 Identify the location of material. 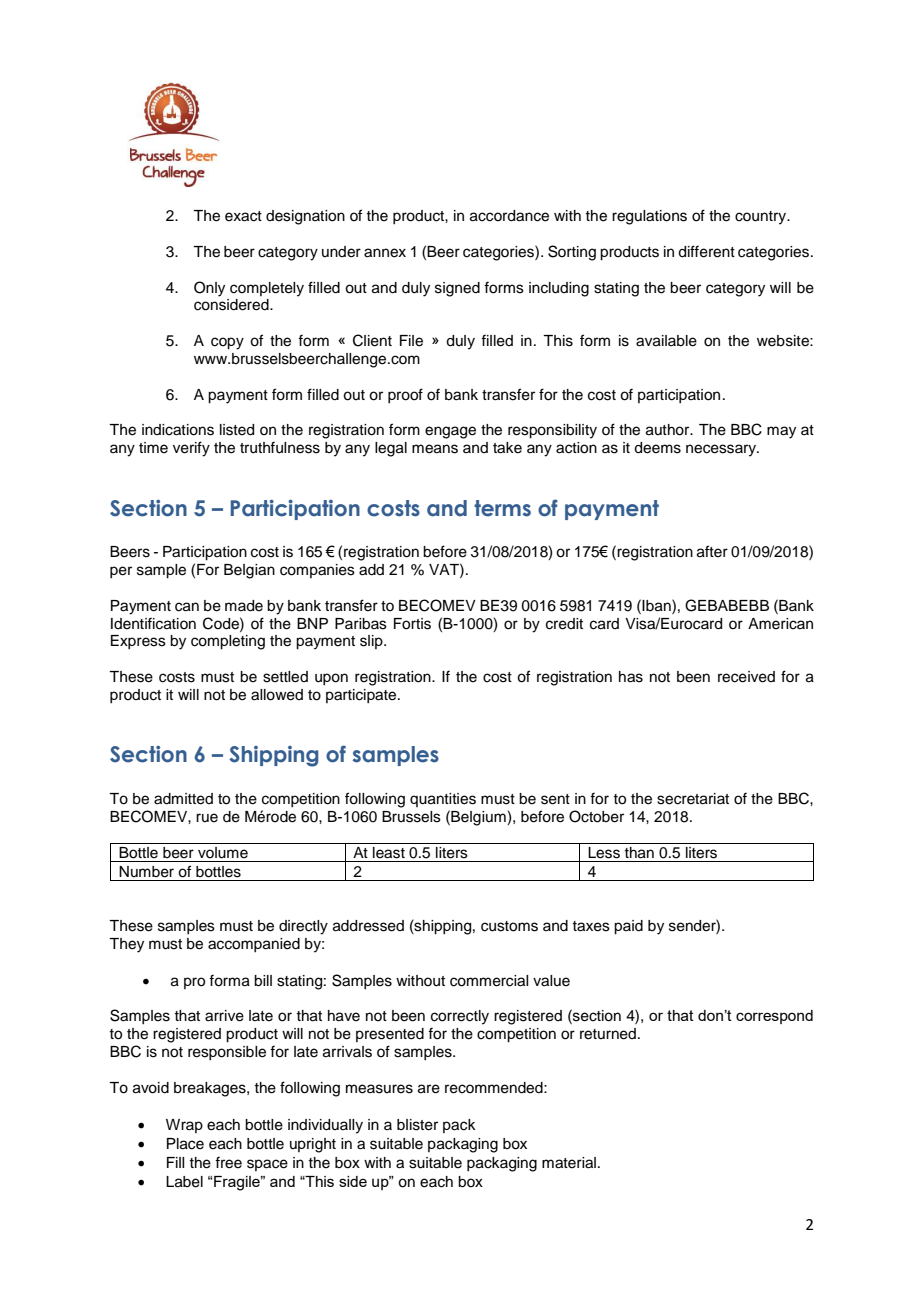
(569, 1163).
